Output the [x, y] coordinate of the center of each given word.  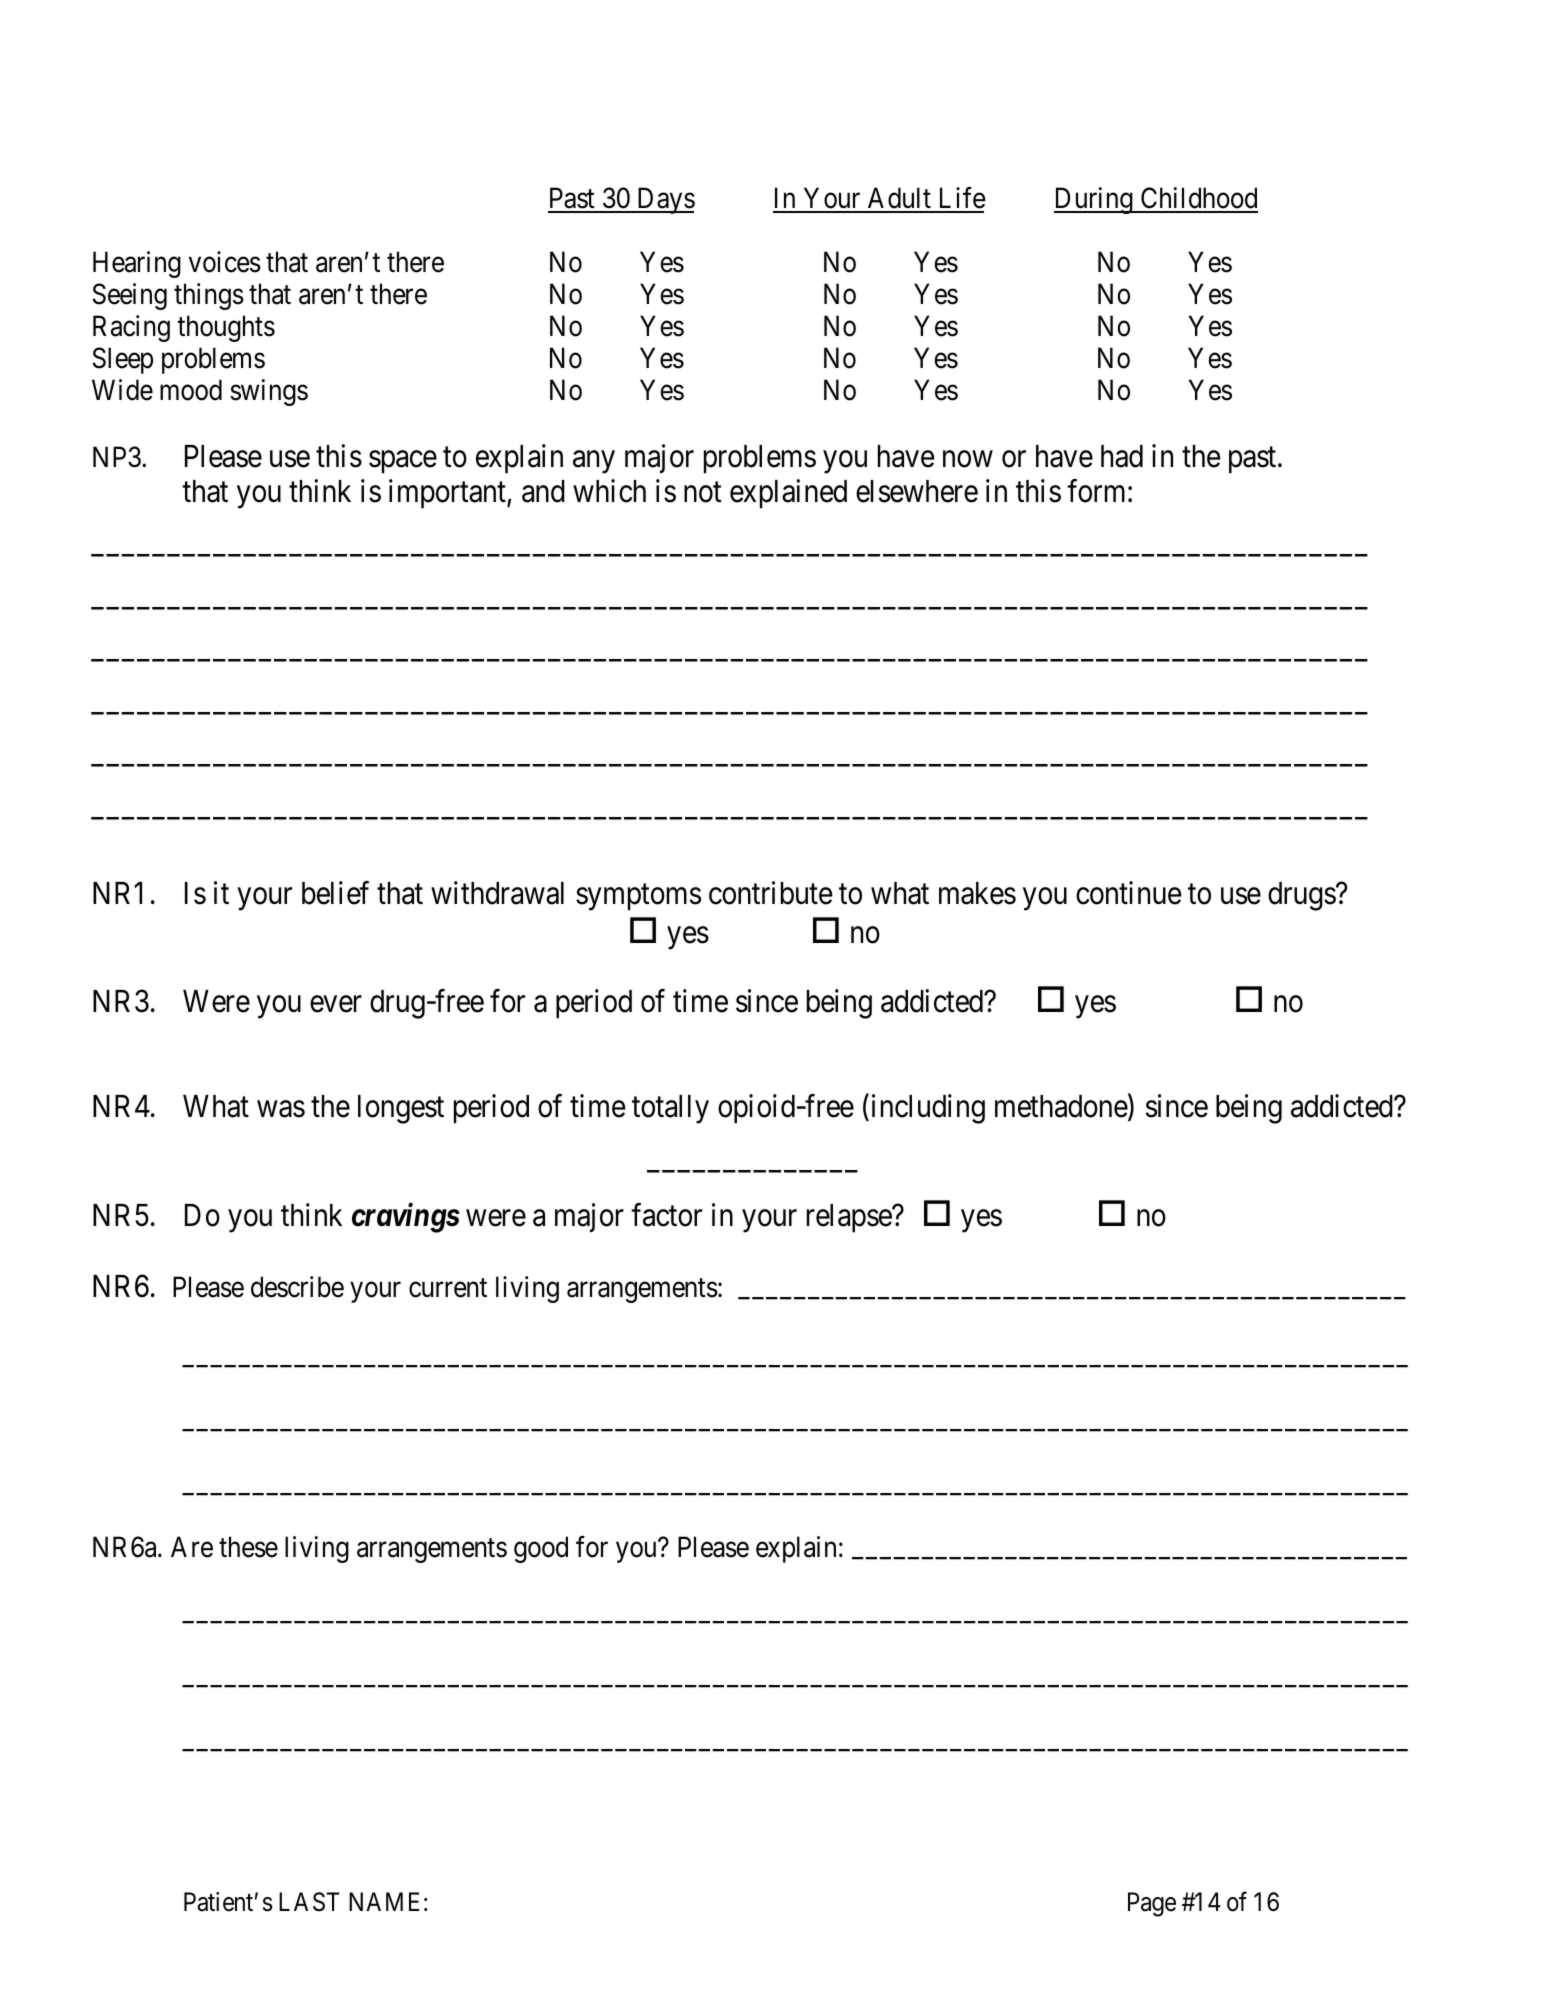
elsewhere [917, 491]
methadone [1062, 1108]
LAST [309, 1902]
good [541, 1549]
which [609, 491]
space [403, 462]
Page [1152, 1904]
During [1094, 200]
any [594, 462]
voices [225, 262]
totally [670, 1109]
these [248, 1547]
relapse [850, 1218]
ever [336, 1004]
